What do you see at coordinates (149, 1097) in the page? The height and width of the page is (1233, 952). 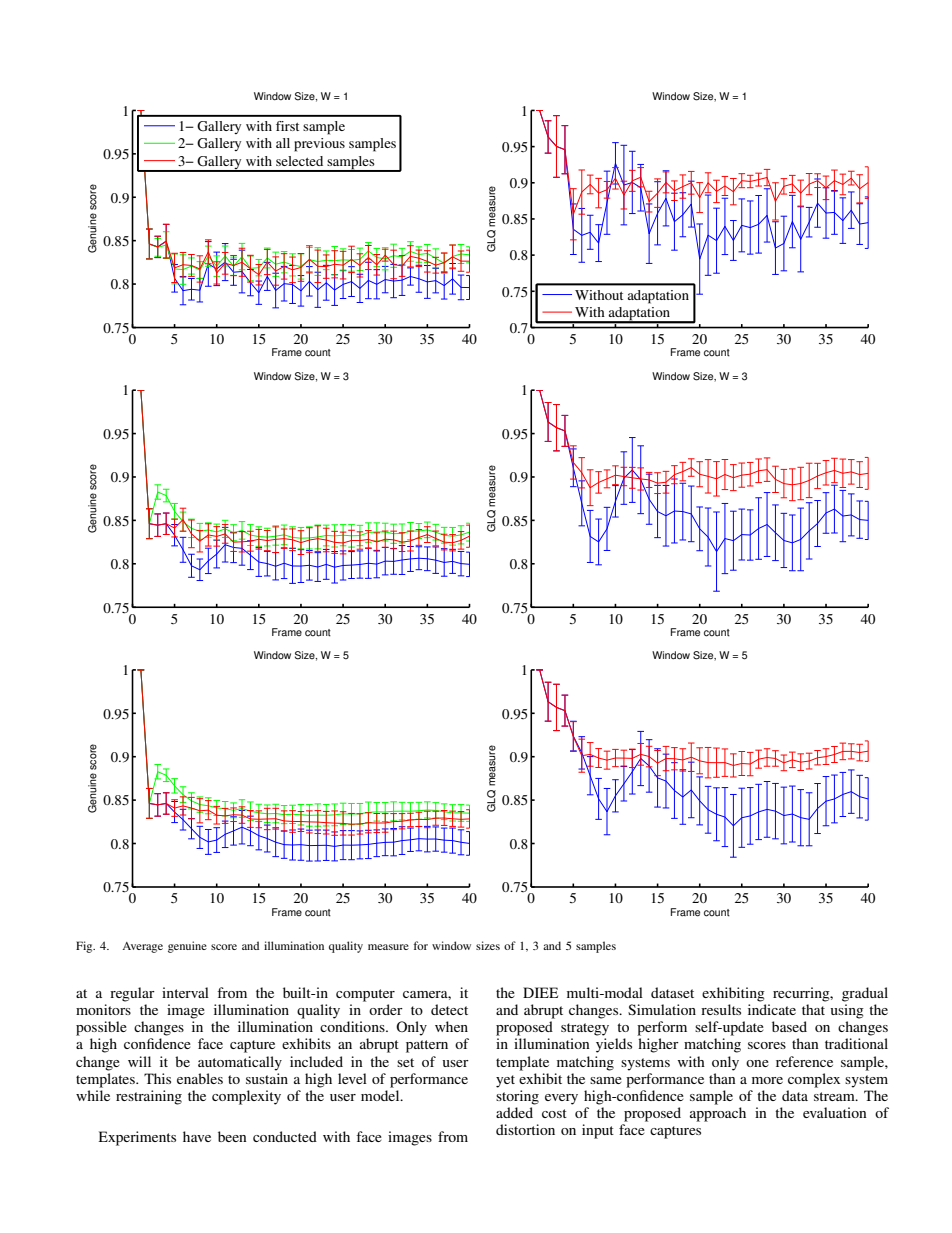 I see `restraining` at bounding box center [149, 1097].
